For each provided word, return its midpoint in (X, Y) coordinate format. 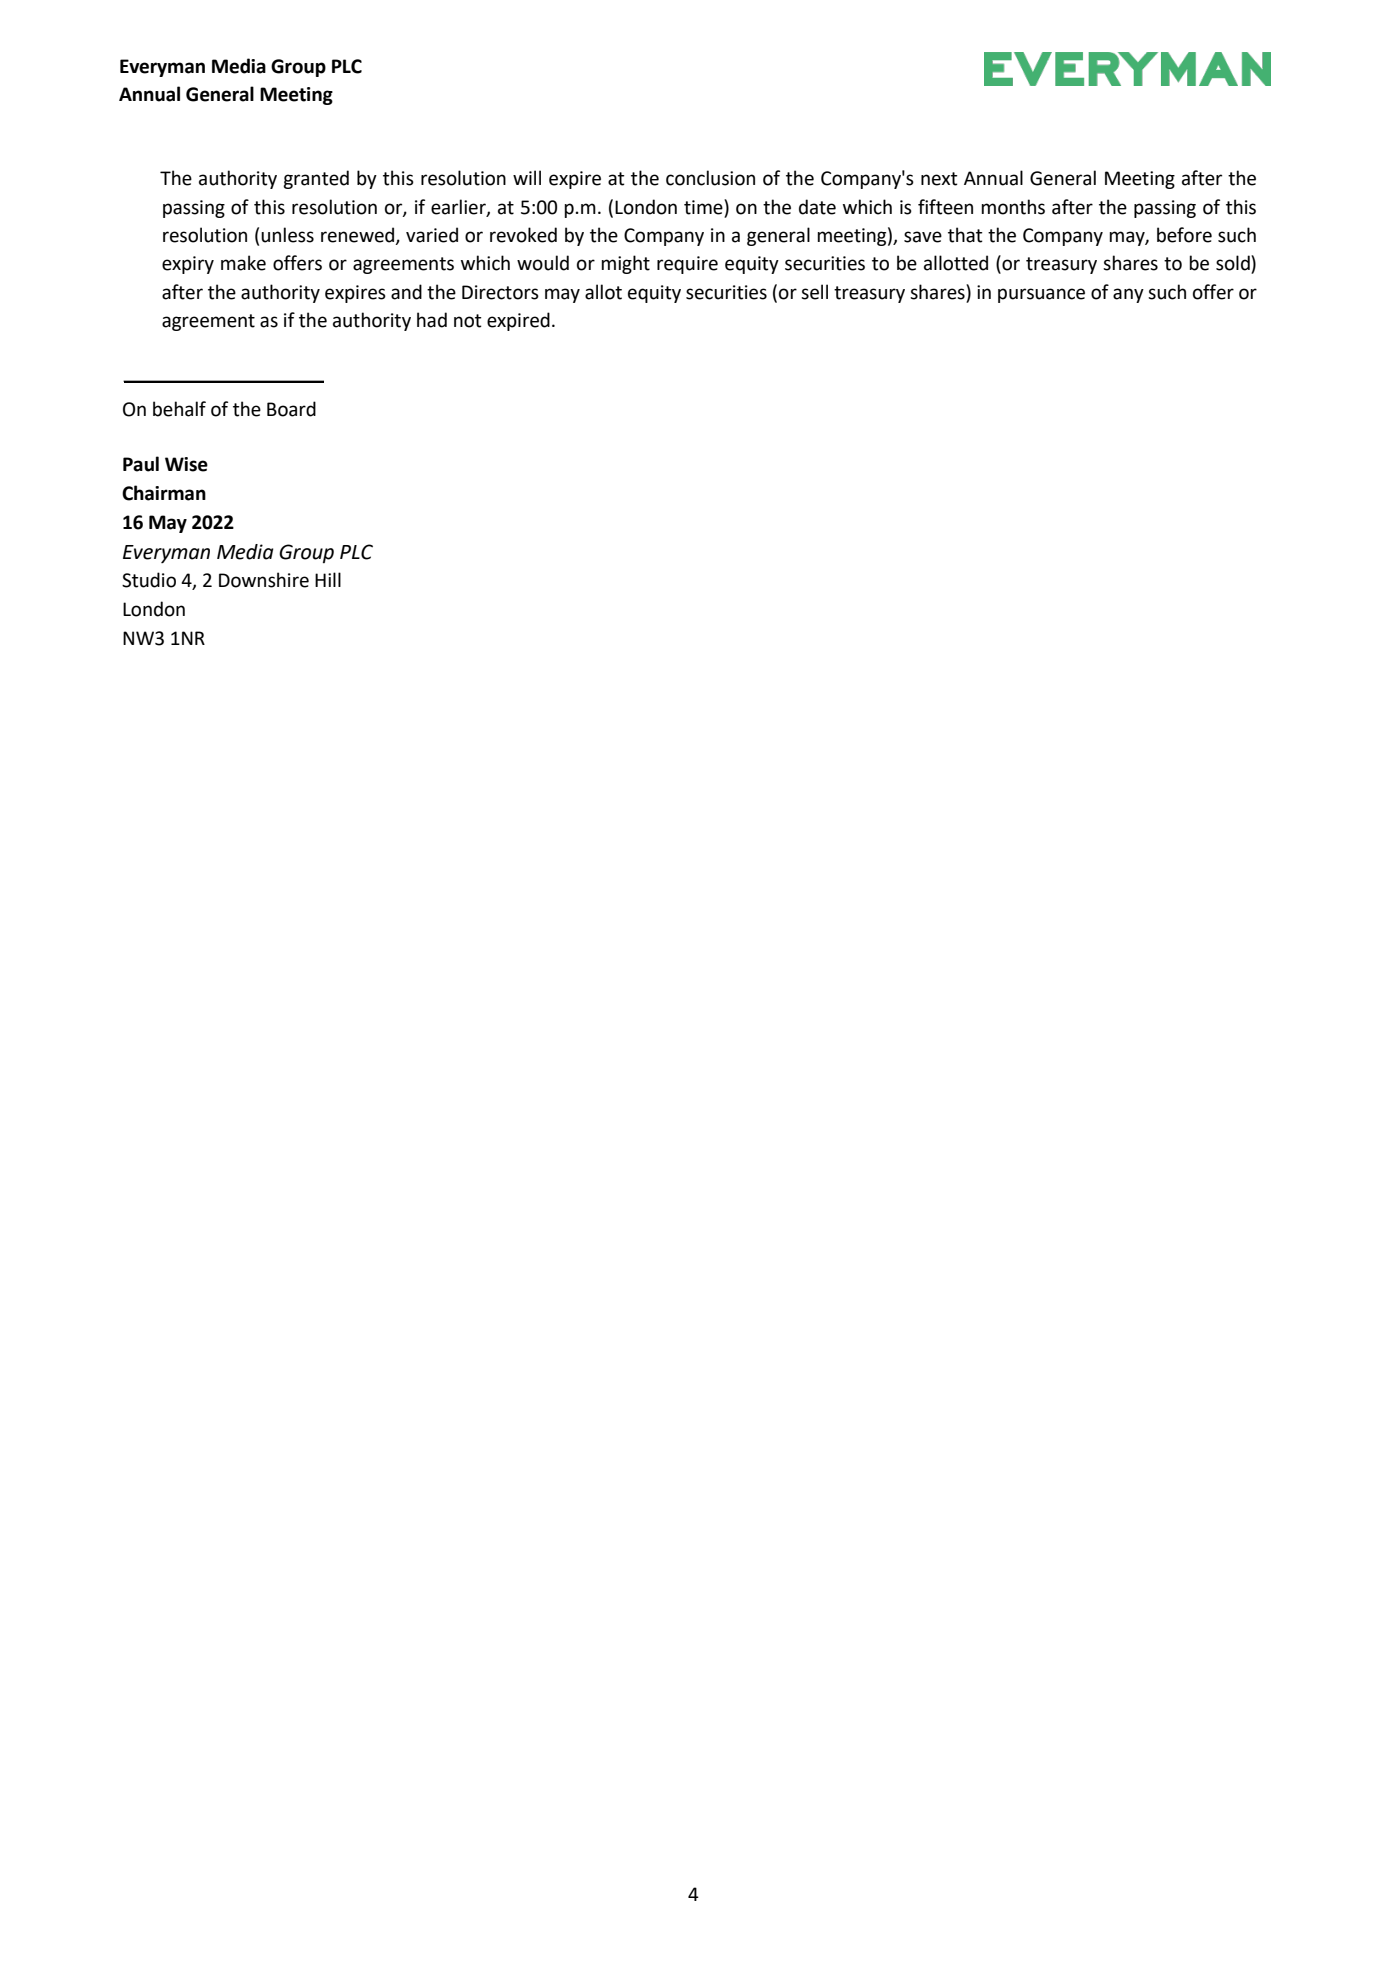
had (432, 320)
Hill (328, 579)
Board (291, 409)
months (1013, 207)
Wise (186, 464)
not (468, 321)
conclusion (710, 178)
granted (316, 179)
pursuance (1041, 295)
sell (814, 292)
